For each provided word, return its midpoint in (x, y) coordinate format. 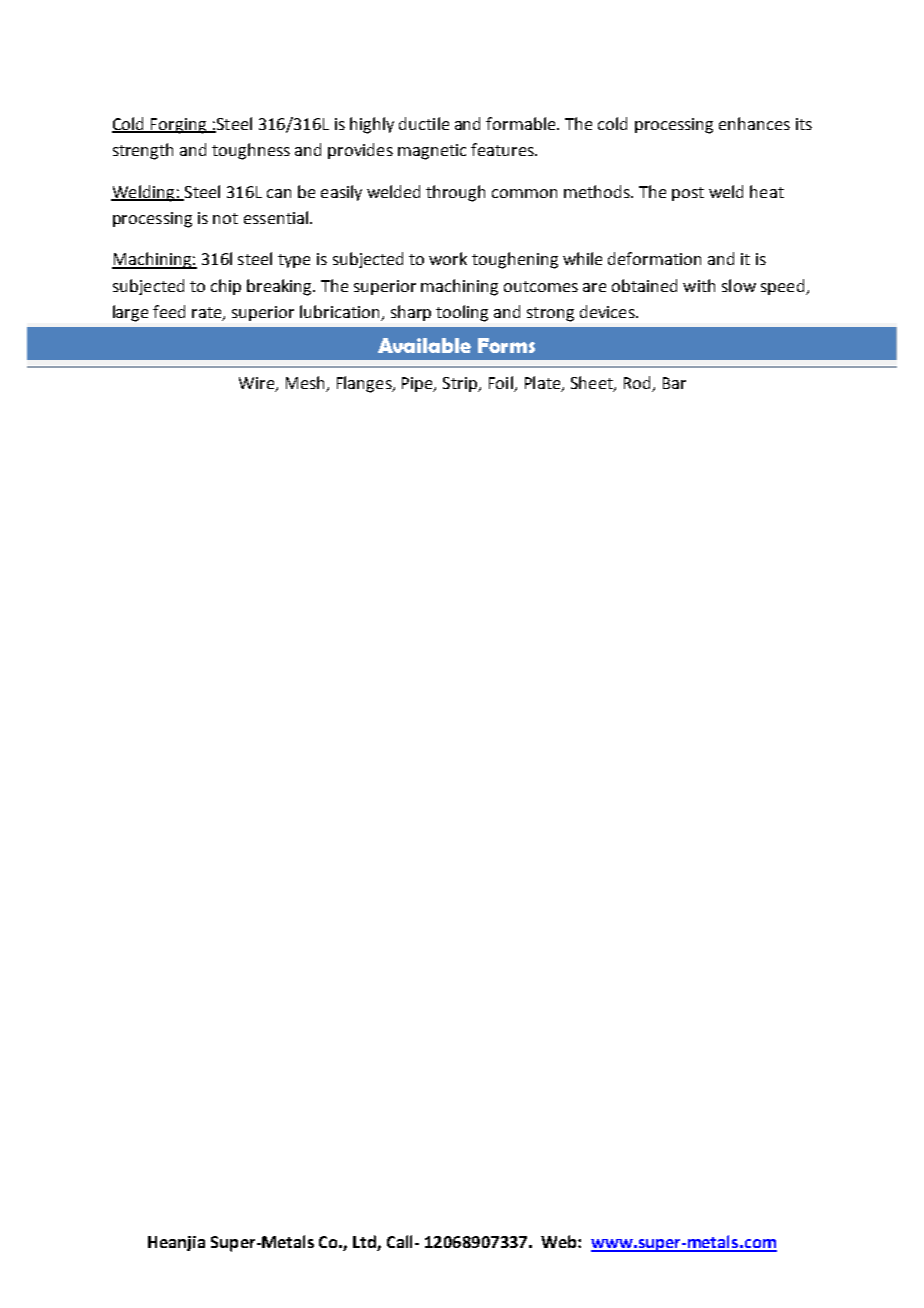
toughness (251, 151)
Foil (501, 382)
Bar (674, 383)
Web (560, 1241)
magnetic (432, 152)
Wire (258, 384)
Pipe (418, 384)
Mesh (305, 382)
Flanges (365, 384)
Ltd (365, 1243)
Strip (461, 384)
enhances (754, 123)
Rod (637, 382)
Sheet (593, 383)
